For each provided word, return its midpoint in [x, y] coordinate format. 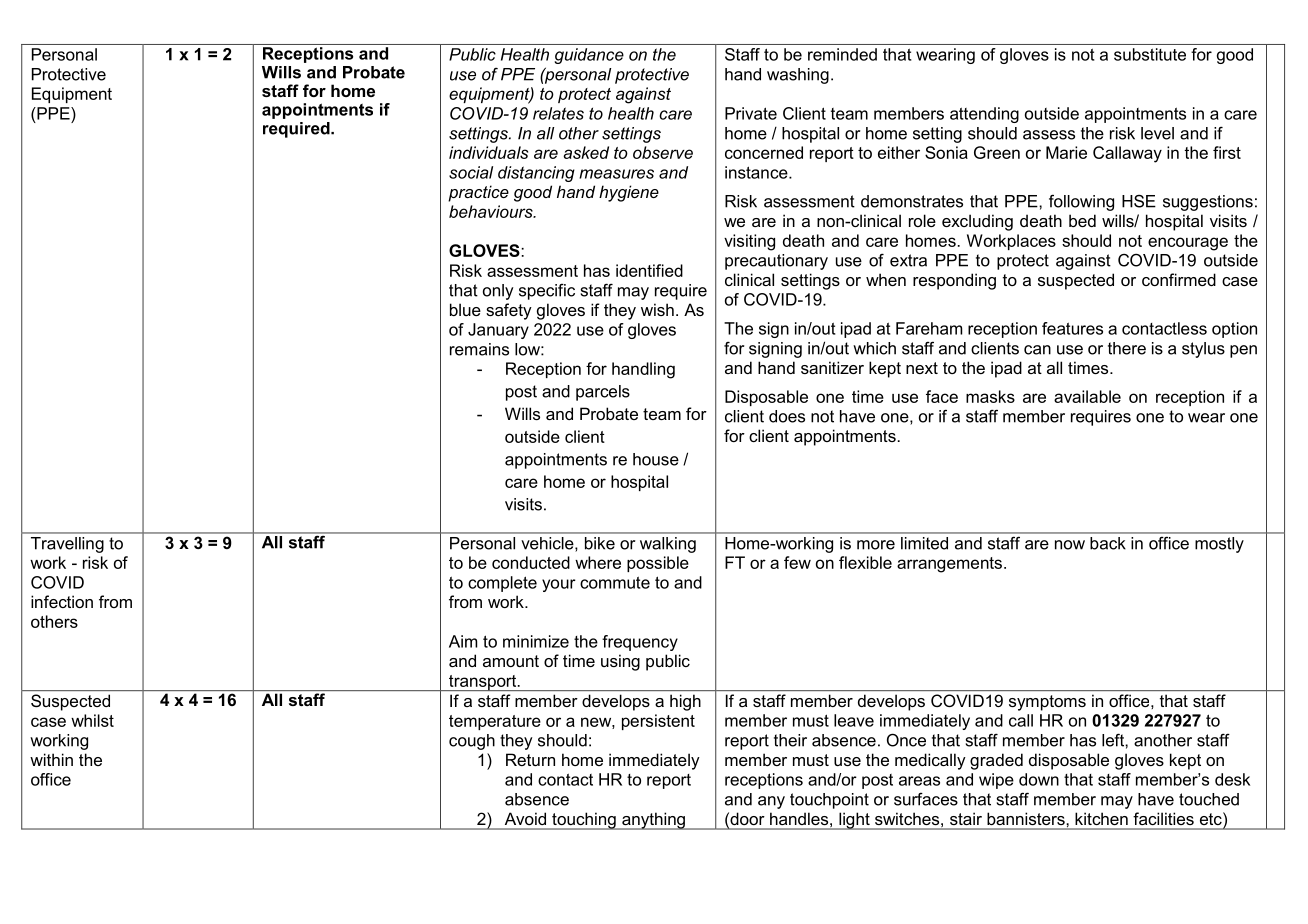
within [51, 759]
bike [600, 543]
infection [62, 601]
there [1127, 348]
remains [479, 349]
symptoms [1047, 703]
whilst [92, 720]
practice [478, 193]
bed [1082, 220]
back [1107, 543]
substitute [1150, 54]
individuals [488, 152]
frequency [640, 643]
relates [558, 113]
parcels [603, 393]
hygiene [629, 193]
